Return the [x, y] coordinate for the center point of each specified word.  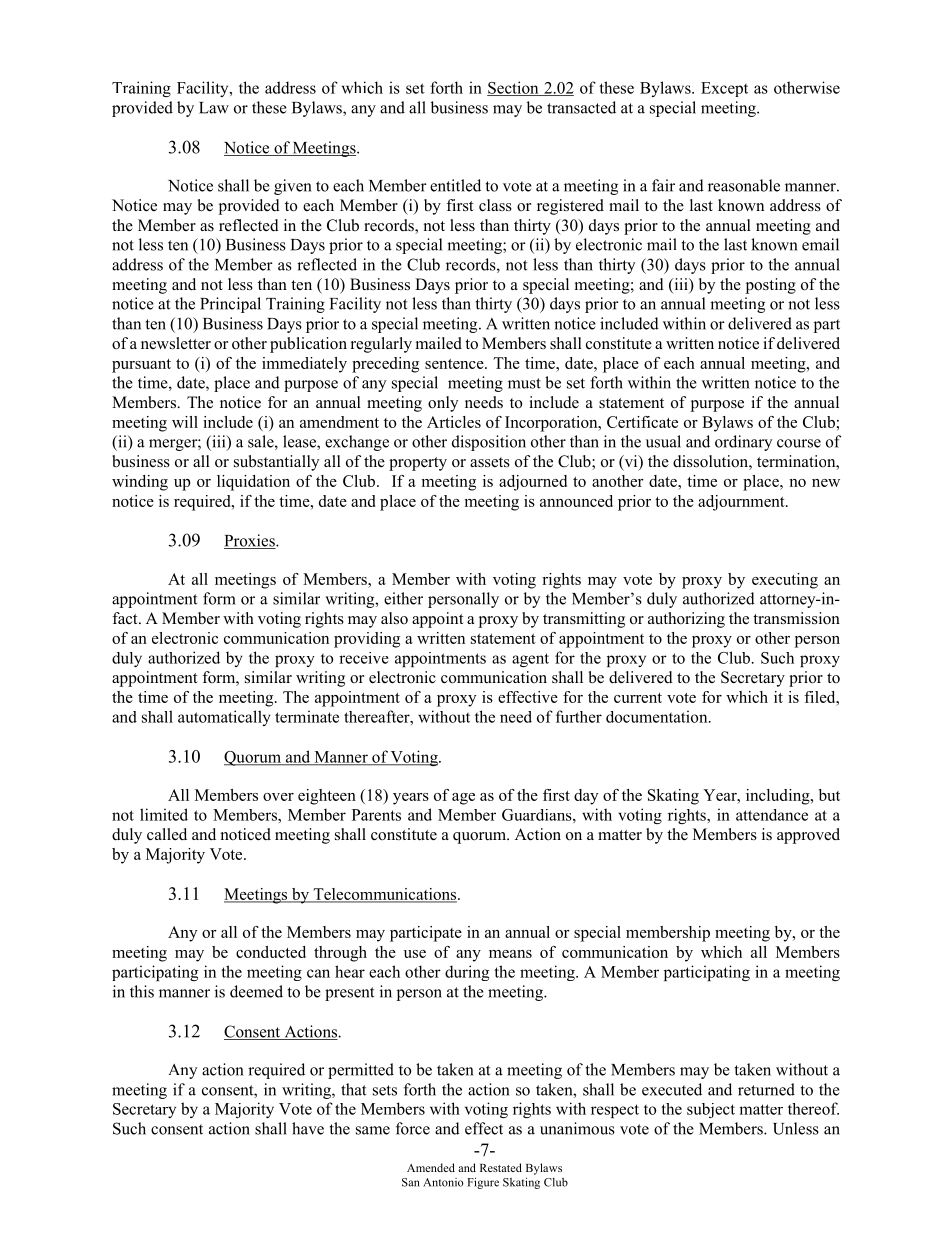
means [510, 954]
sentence [455, 364]
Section [514, 88]
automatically [224, 718]
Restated [501, 1167]
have [308, 1128]
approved [808, 836]
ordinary [743, 443]
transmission [796, 618]
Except [724, 89]
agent [530, 660]
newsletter [176, 343]
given [293, 187]
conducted [271, 952]
